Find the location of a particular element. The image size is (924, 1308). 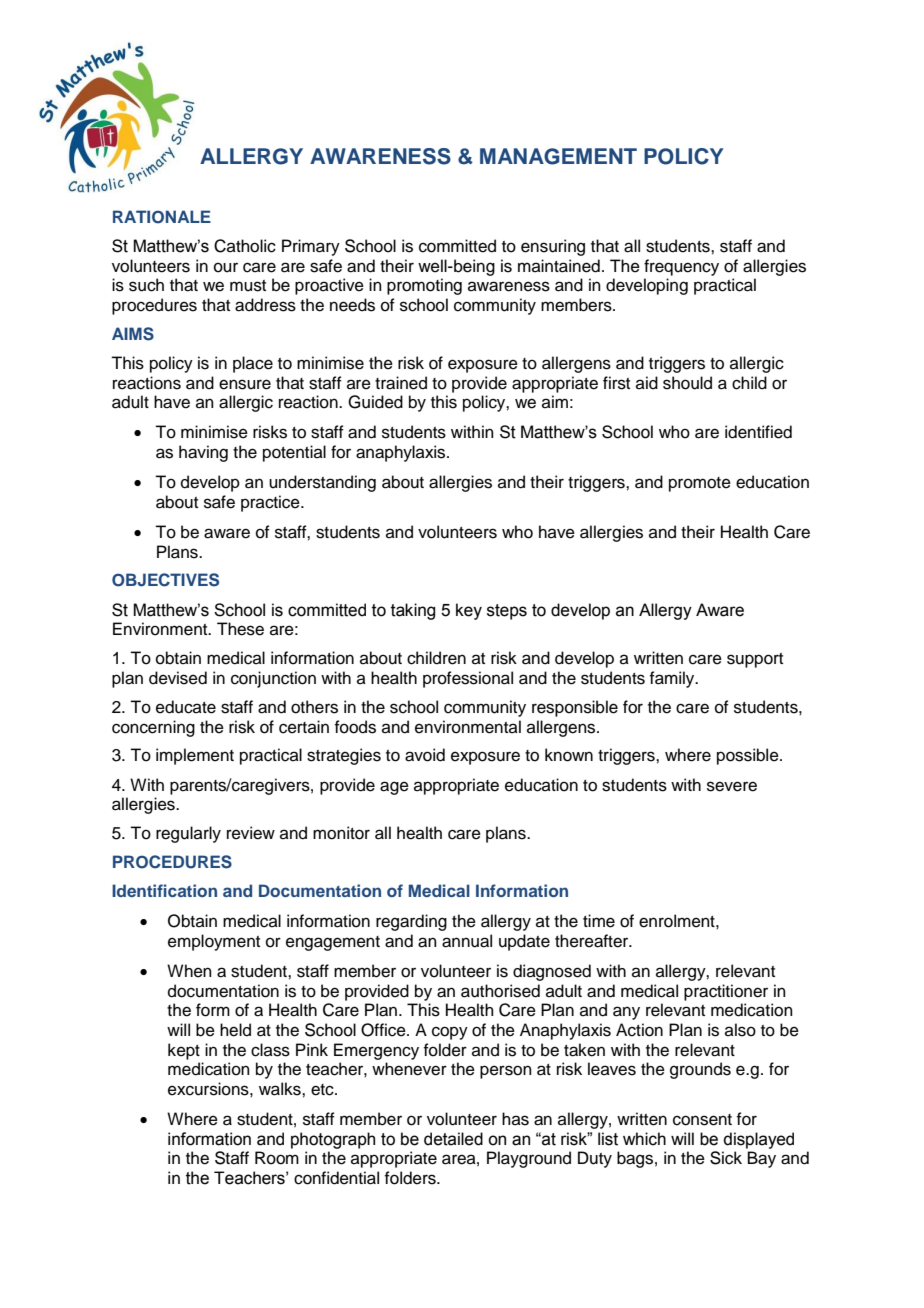

Room is located at coordinates (277, 1158).
